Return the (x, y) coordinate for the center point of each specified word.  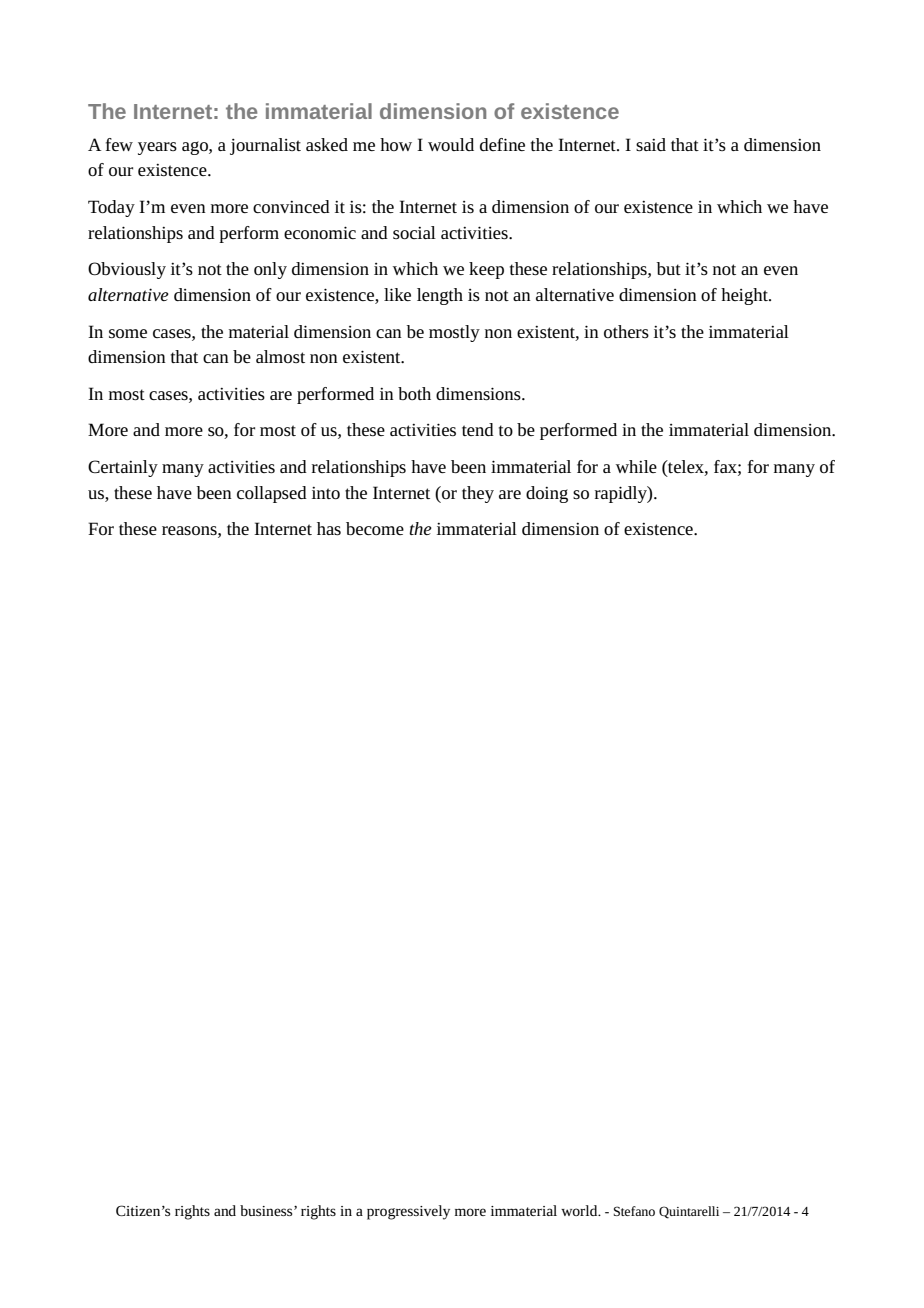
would (451, 144)
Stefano (634, 1211)
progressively (408, 1212)
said (651, 144)
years (157, 148)
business (267, 1210)
